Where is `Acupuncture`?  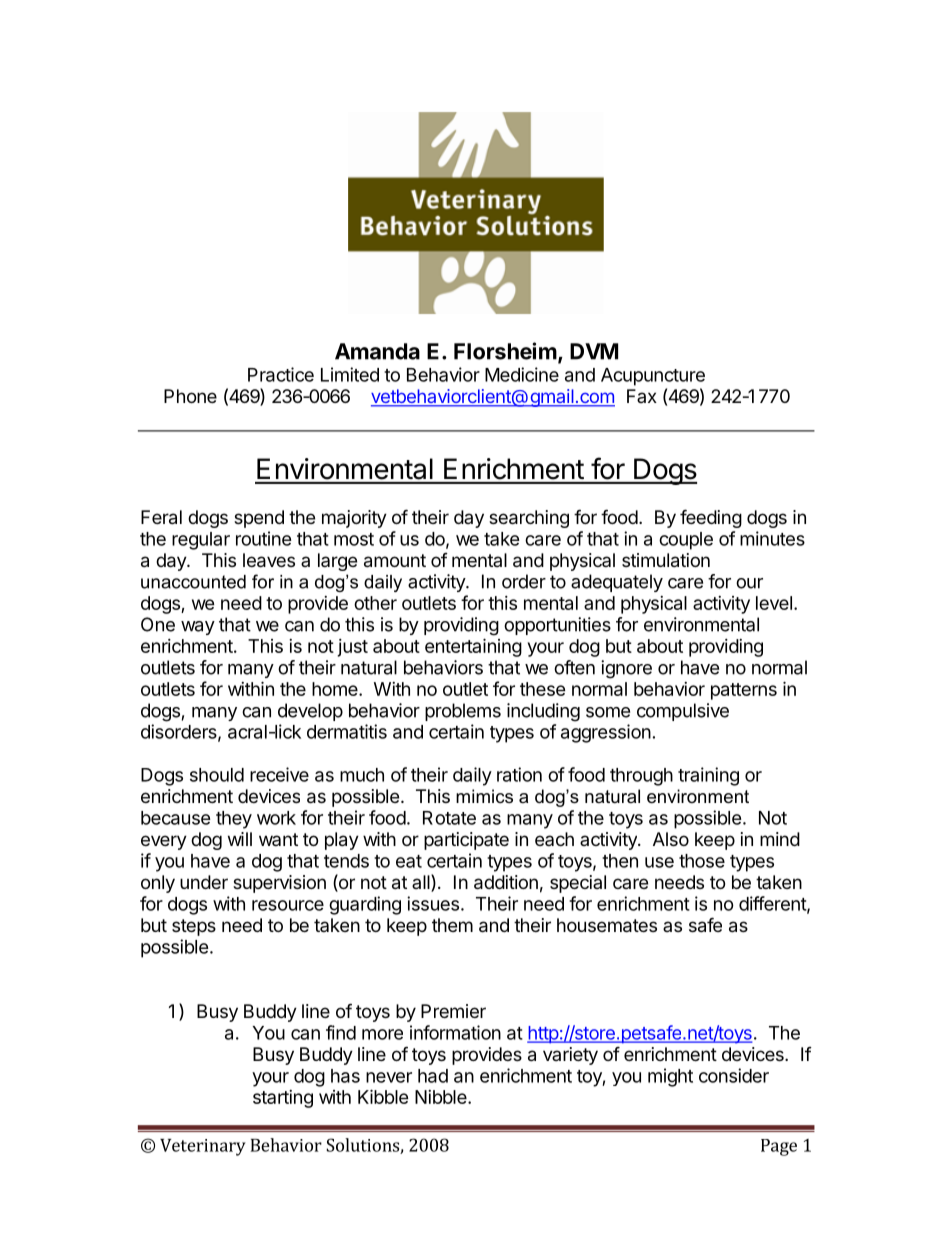
Acupuncture is located at coordinates (653, 377).
